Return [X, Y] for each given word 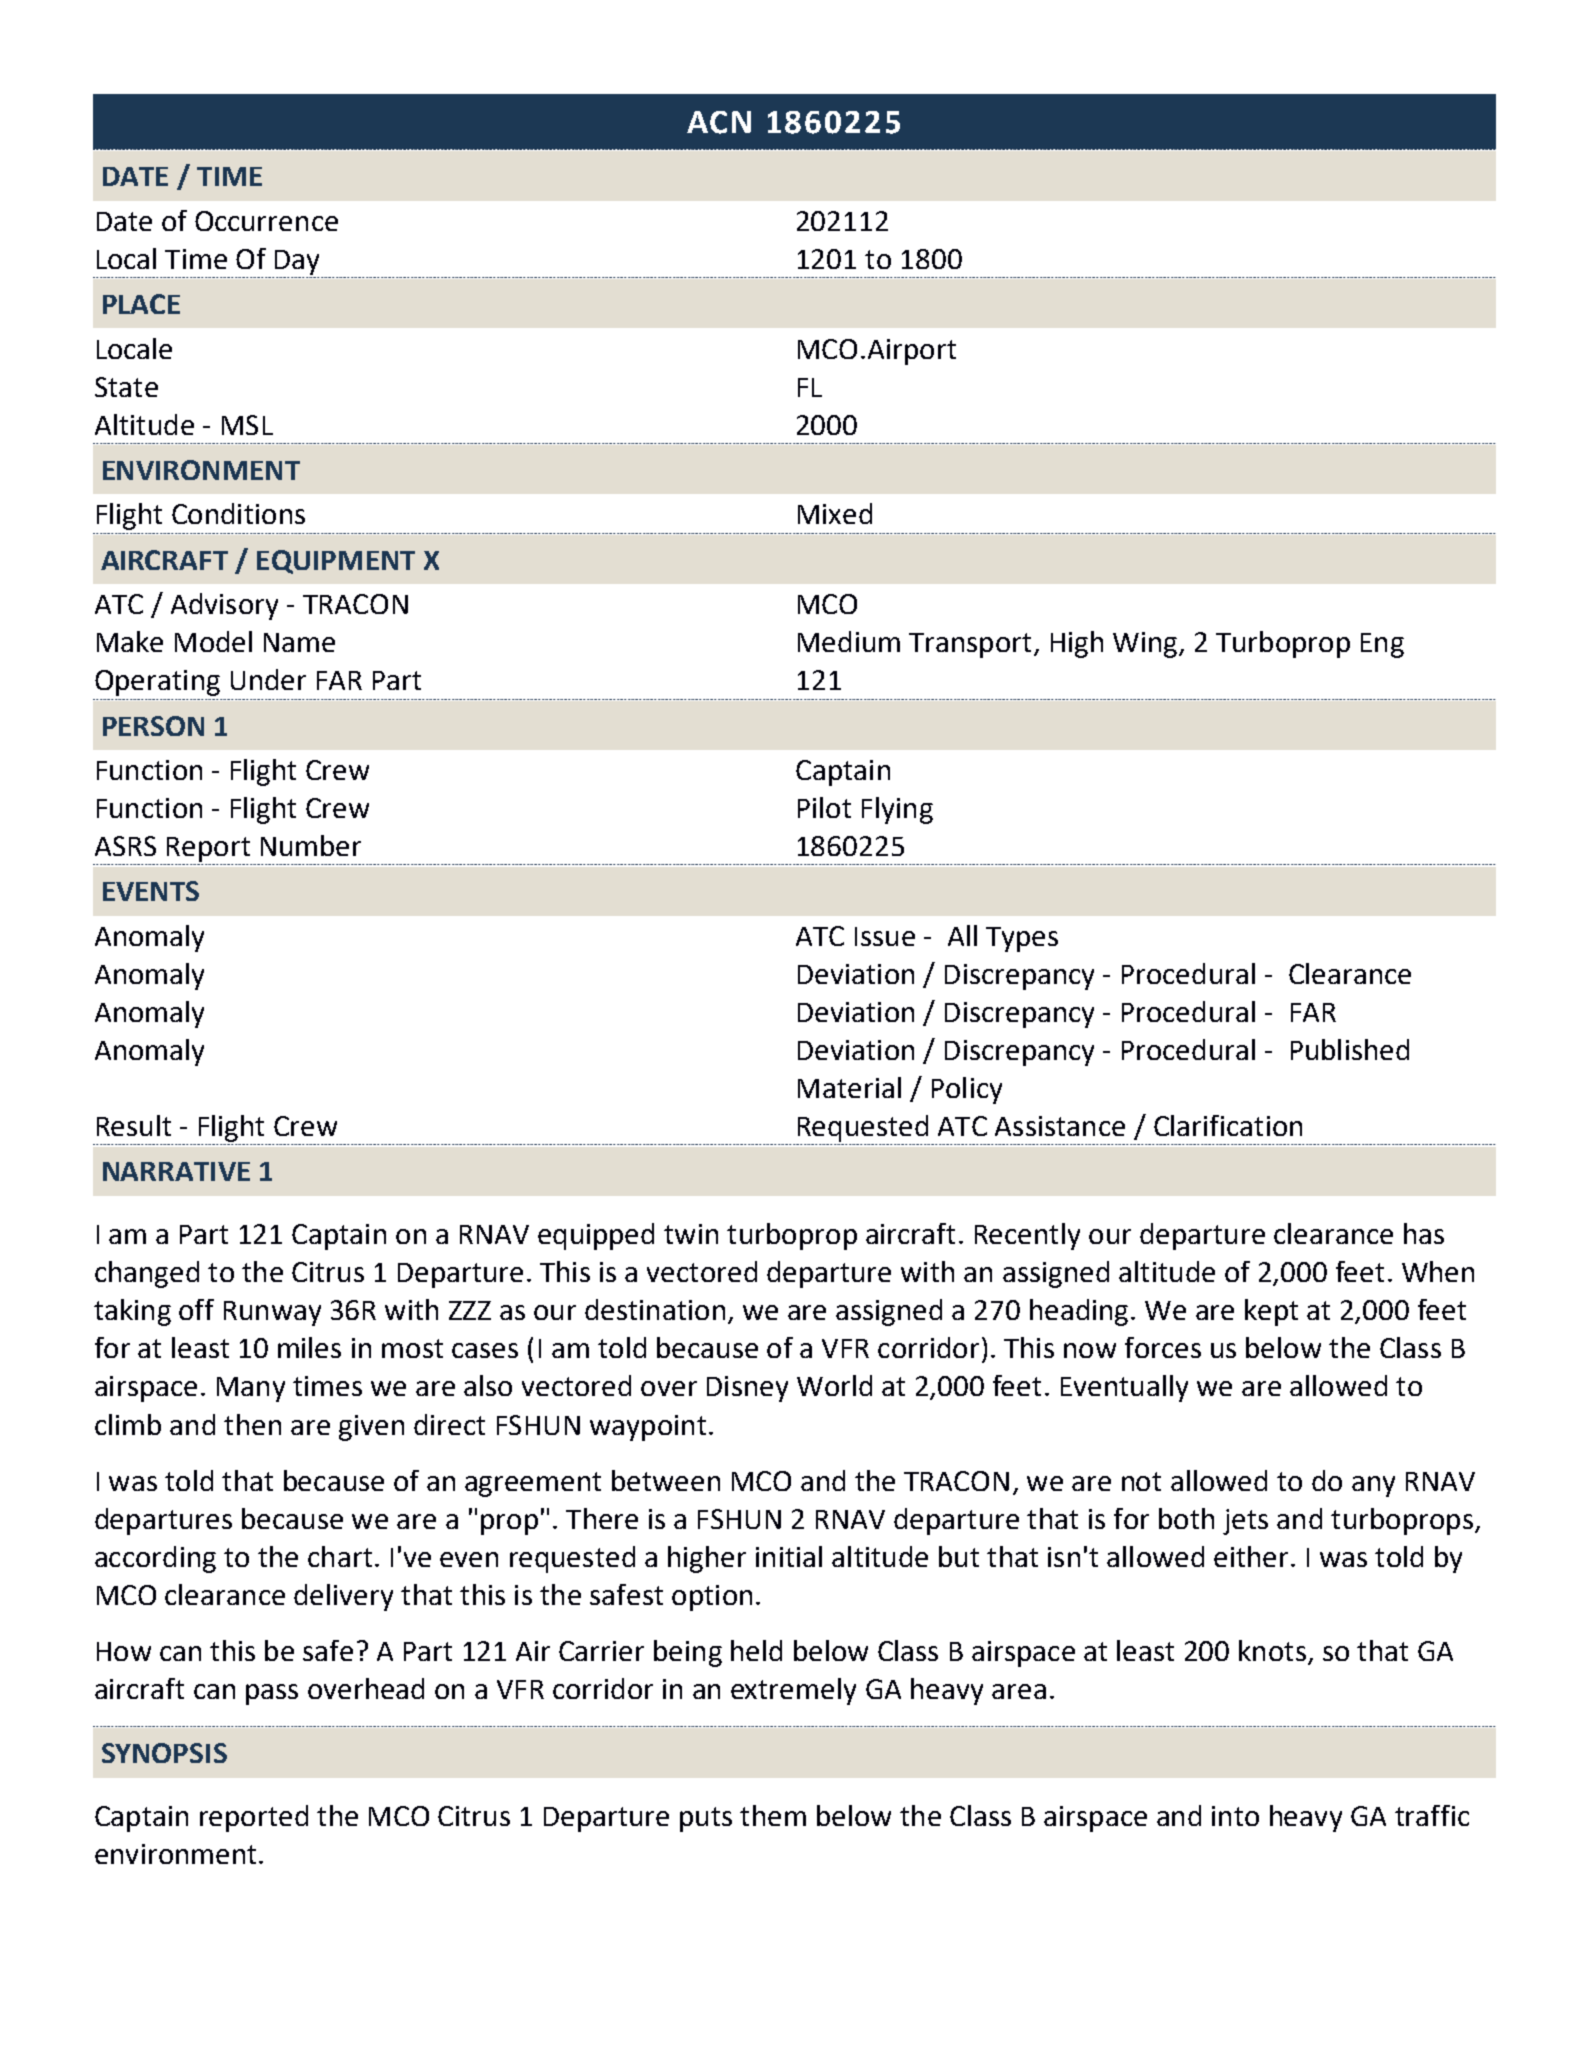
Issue [885, 936]
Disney [747, 1389]
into [1235, 1816]
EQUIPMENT [336, 562]
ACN [719, 122]
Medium [849, 641]
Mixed [835, 513]
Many [251, 1389]
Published [1350, 1049]
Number [311, 845]
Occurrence [266, 221]
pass [272, 1694]
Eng [1382, 645]
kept [1271, 1312]
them [773, 1815]
